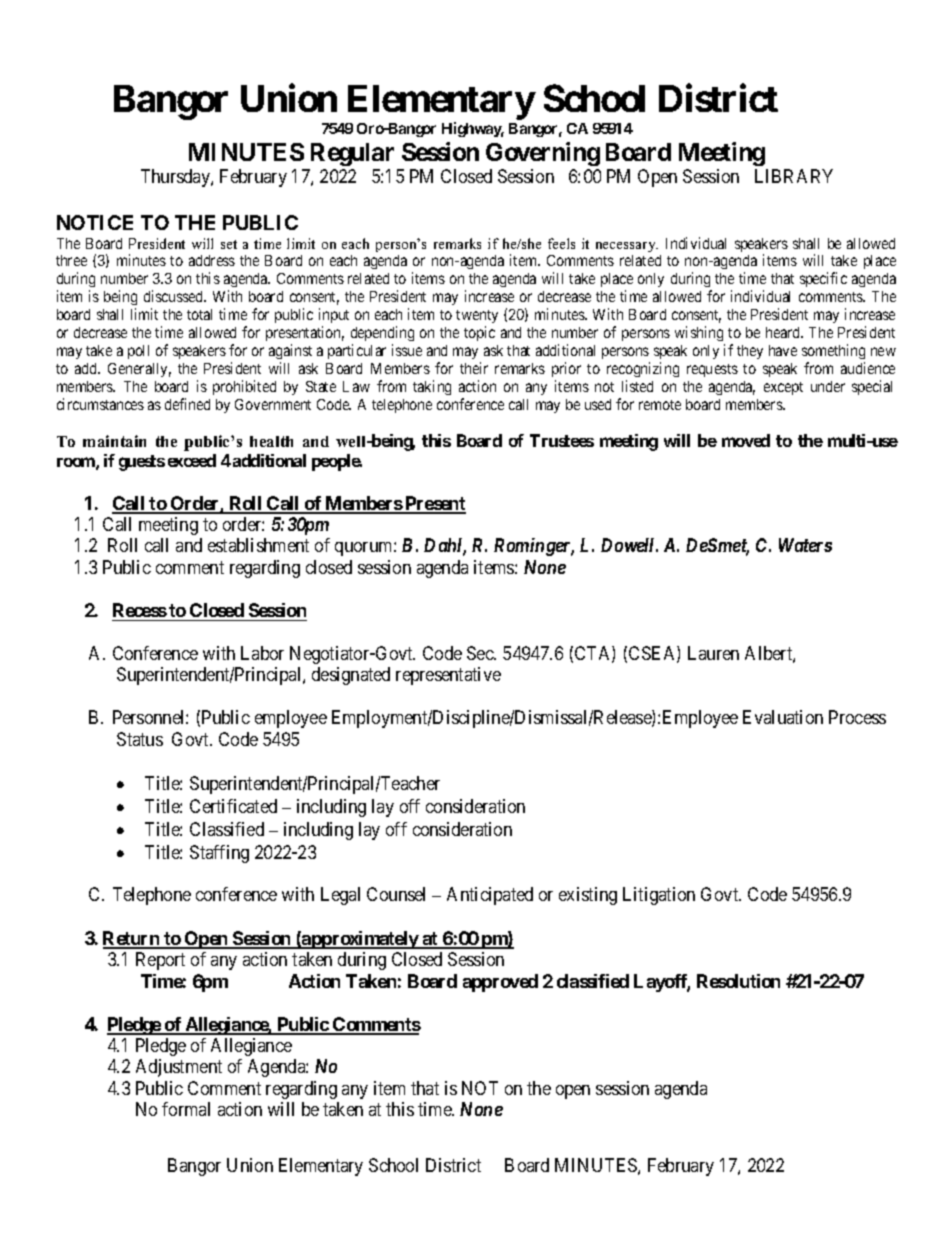 This image has width=952, height=1233. Describe the element at coordinates (794, 176) in the image. I see `LIBRARY` at that location.
